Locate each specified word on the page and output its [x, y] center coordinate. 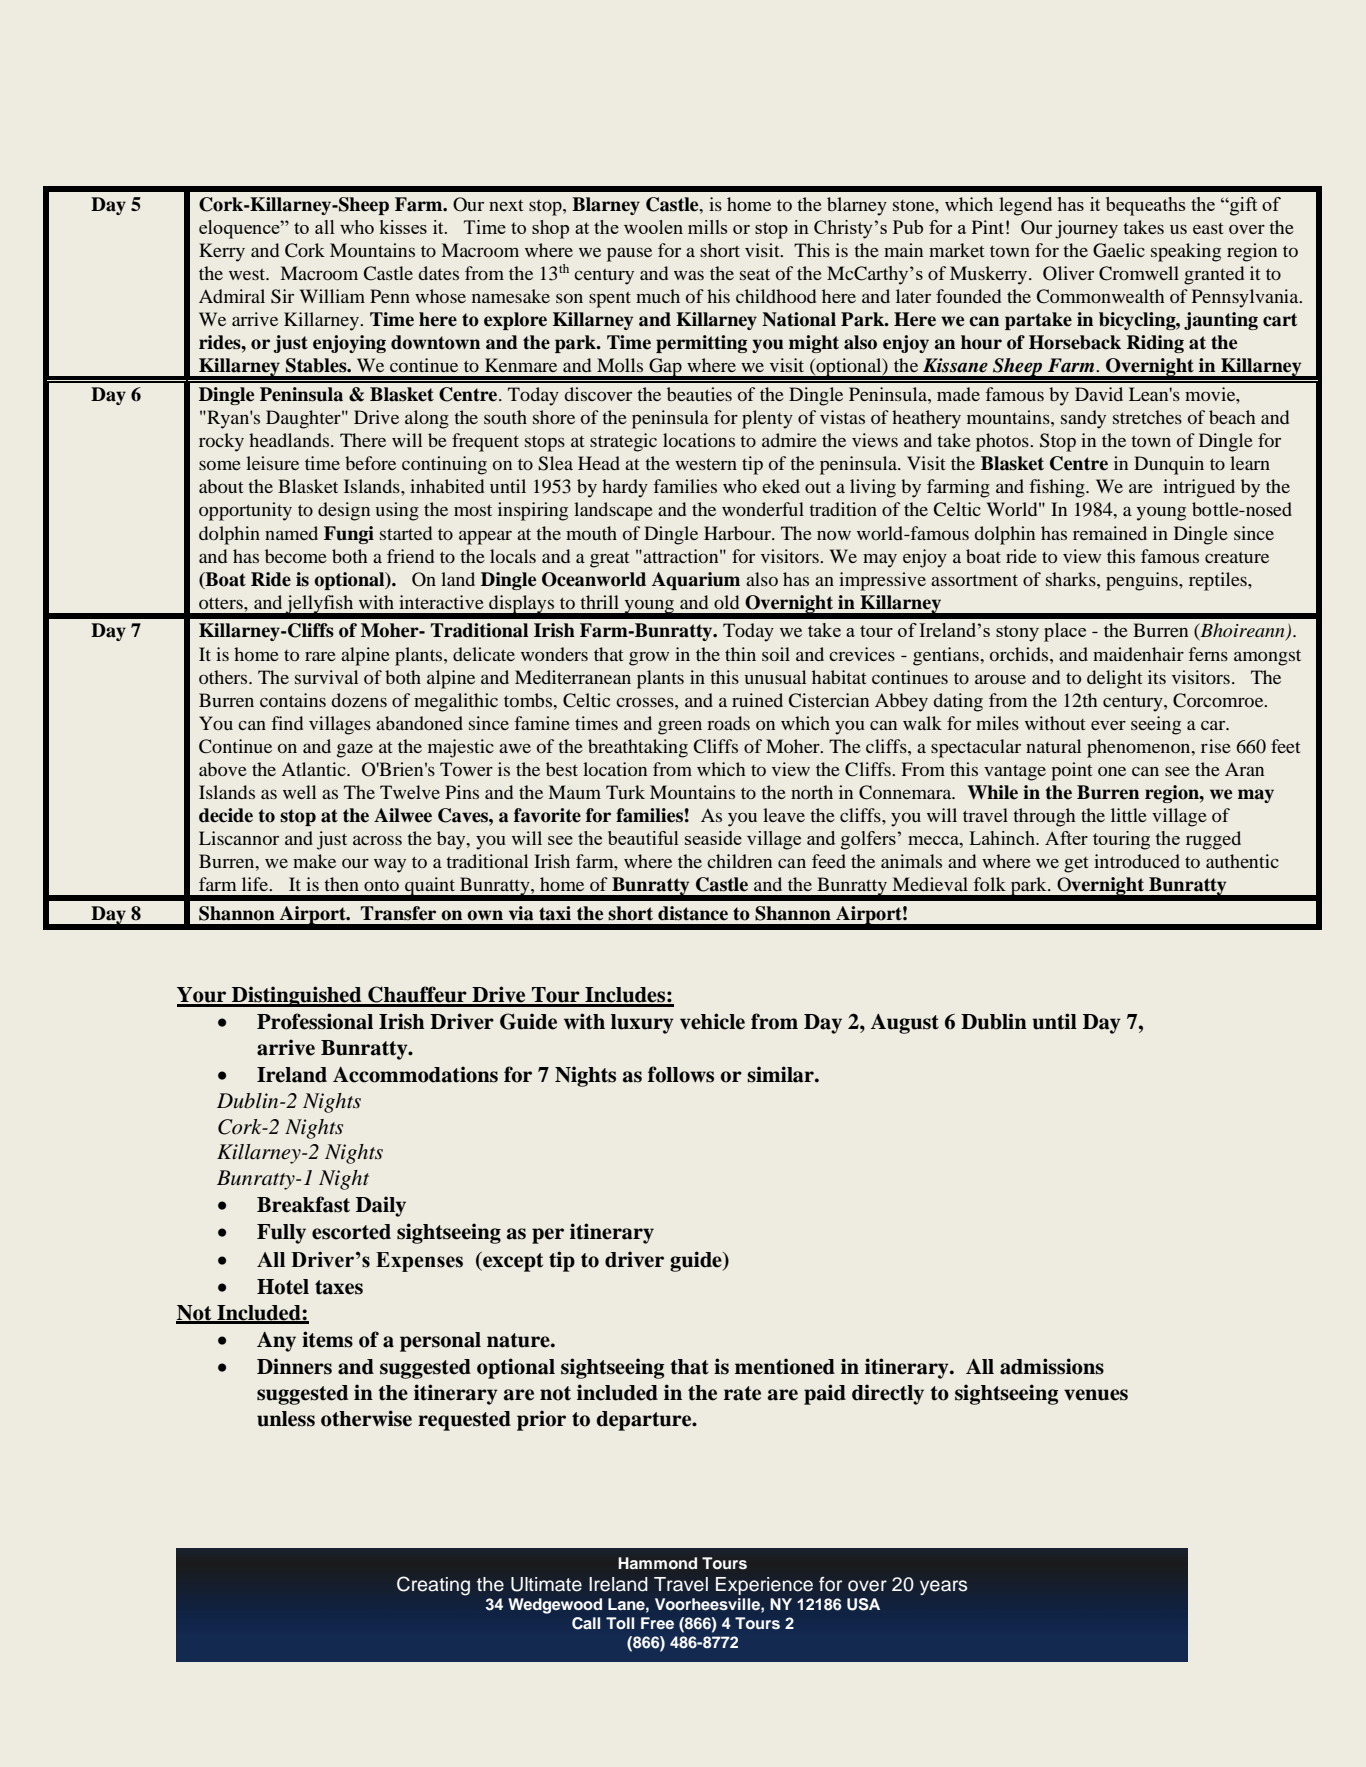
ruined [757, 700]
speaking [1186, 252]
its [1157, 677]
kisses [403, 227]
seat [755, 274]
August [905, 1023]
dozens [359, 700]
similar [781, 1074]
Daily [381, 1206]
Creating [433, 1586]
